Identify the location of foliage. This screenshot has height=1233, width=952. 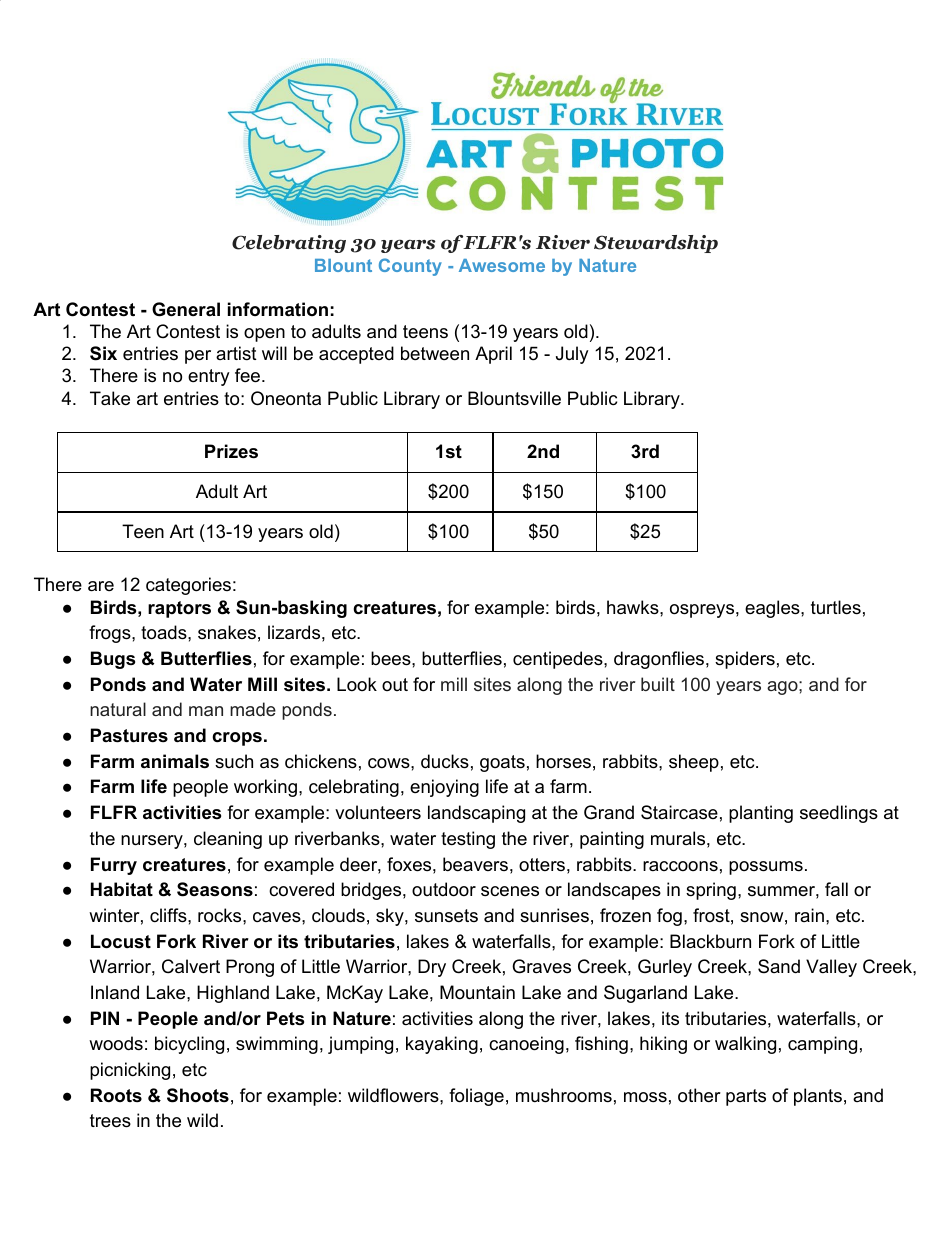
(476, 1097).
